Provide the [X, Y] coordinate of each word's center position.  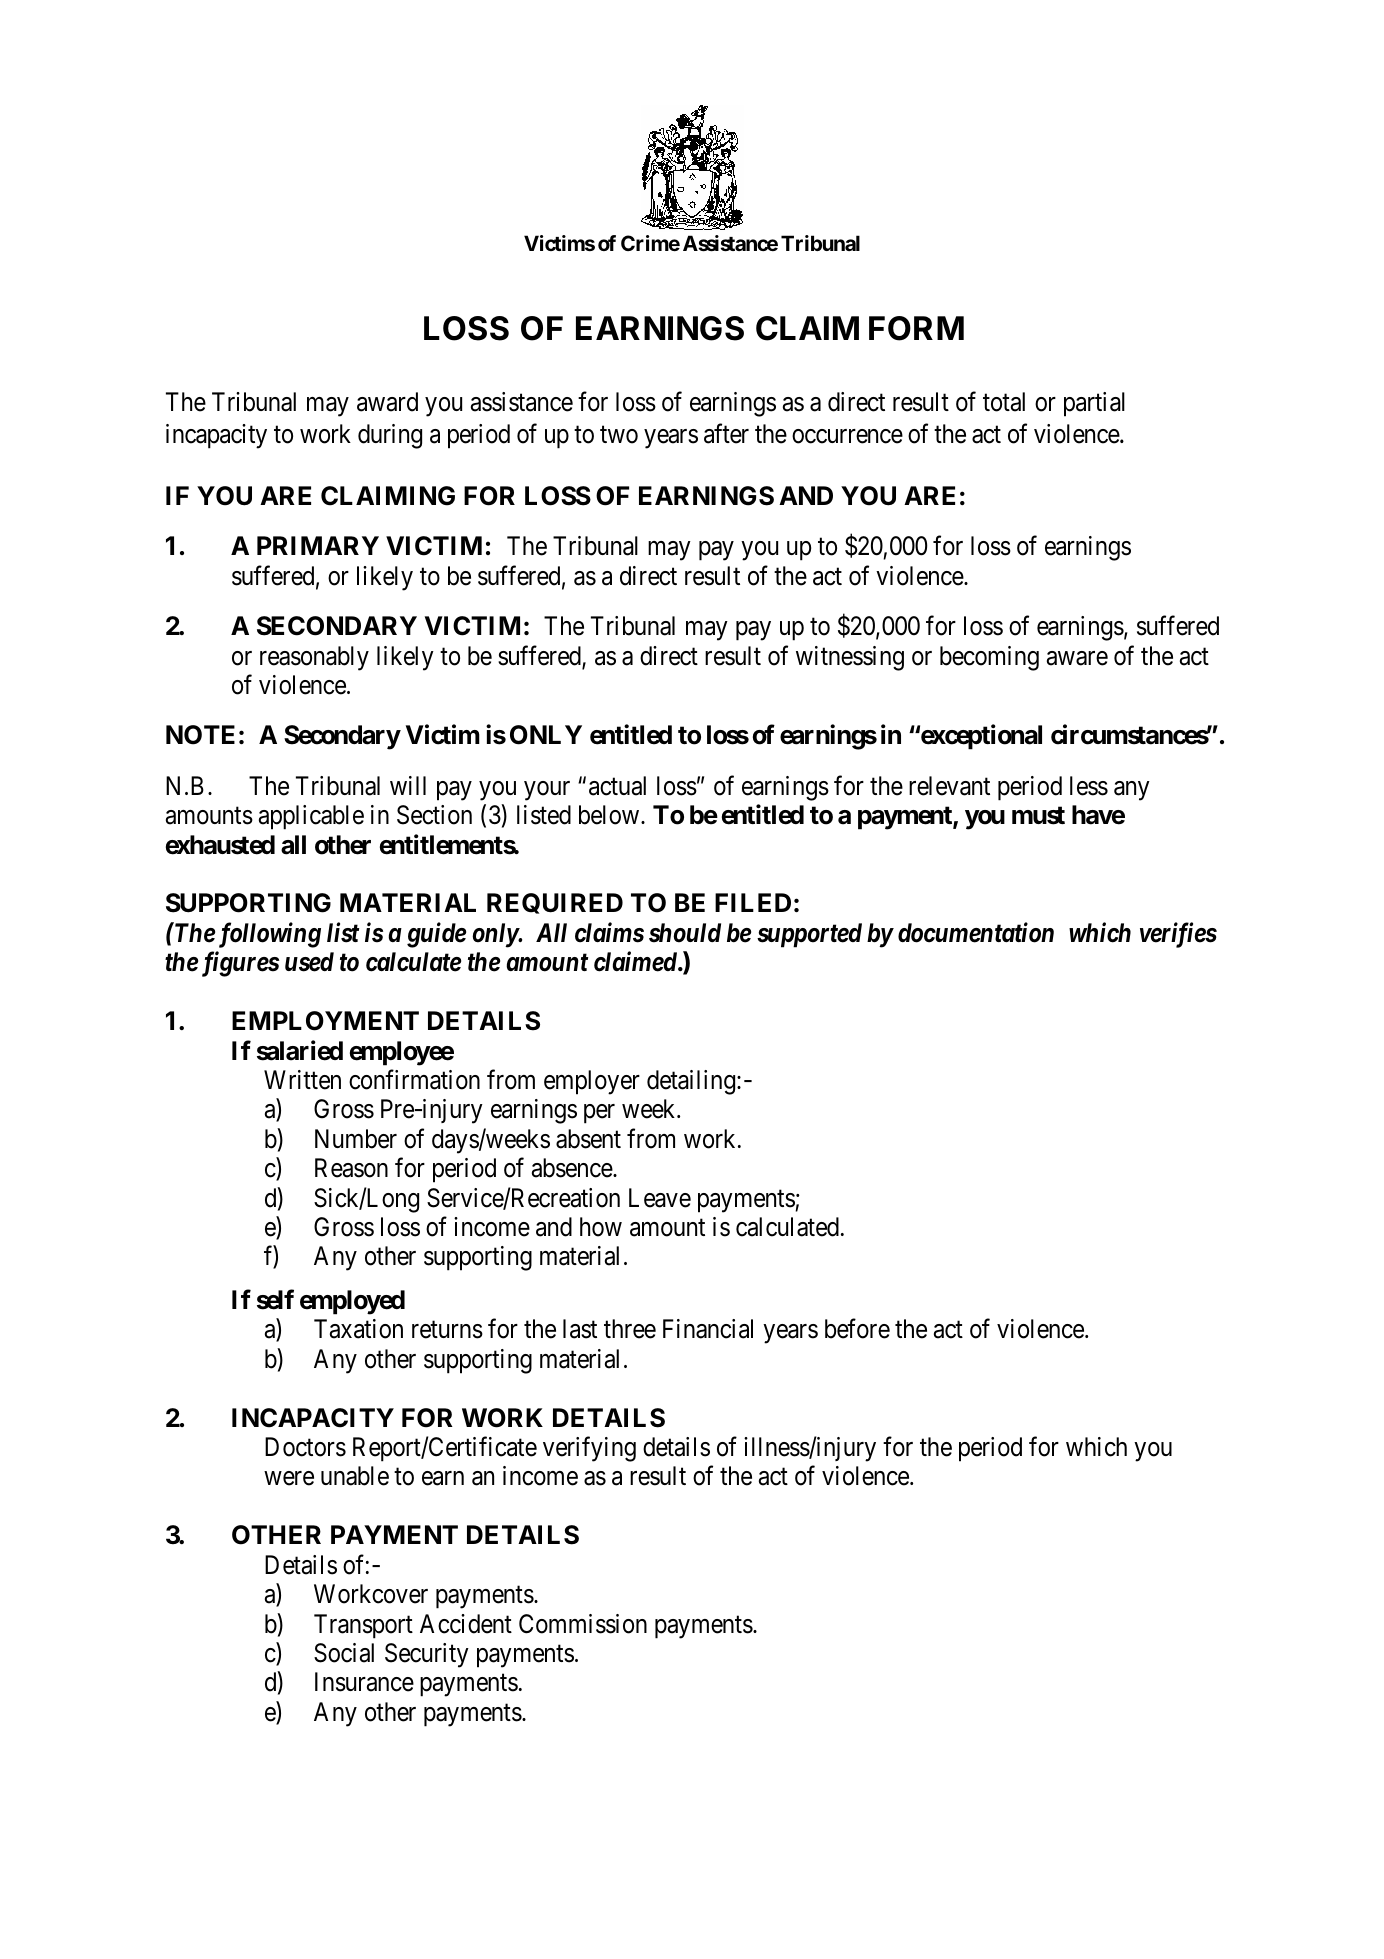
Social [344, 1653]
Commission [583, 1624]
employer [592, 1082]
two [619, 435]
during [390, 436]
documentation [976, 932]
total [1004, 402]
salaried [300, 1050]
